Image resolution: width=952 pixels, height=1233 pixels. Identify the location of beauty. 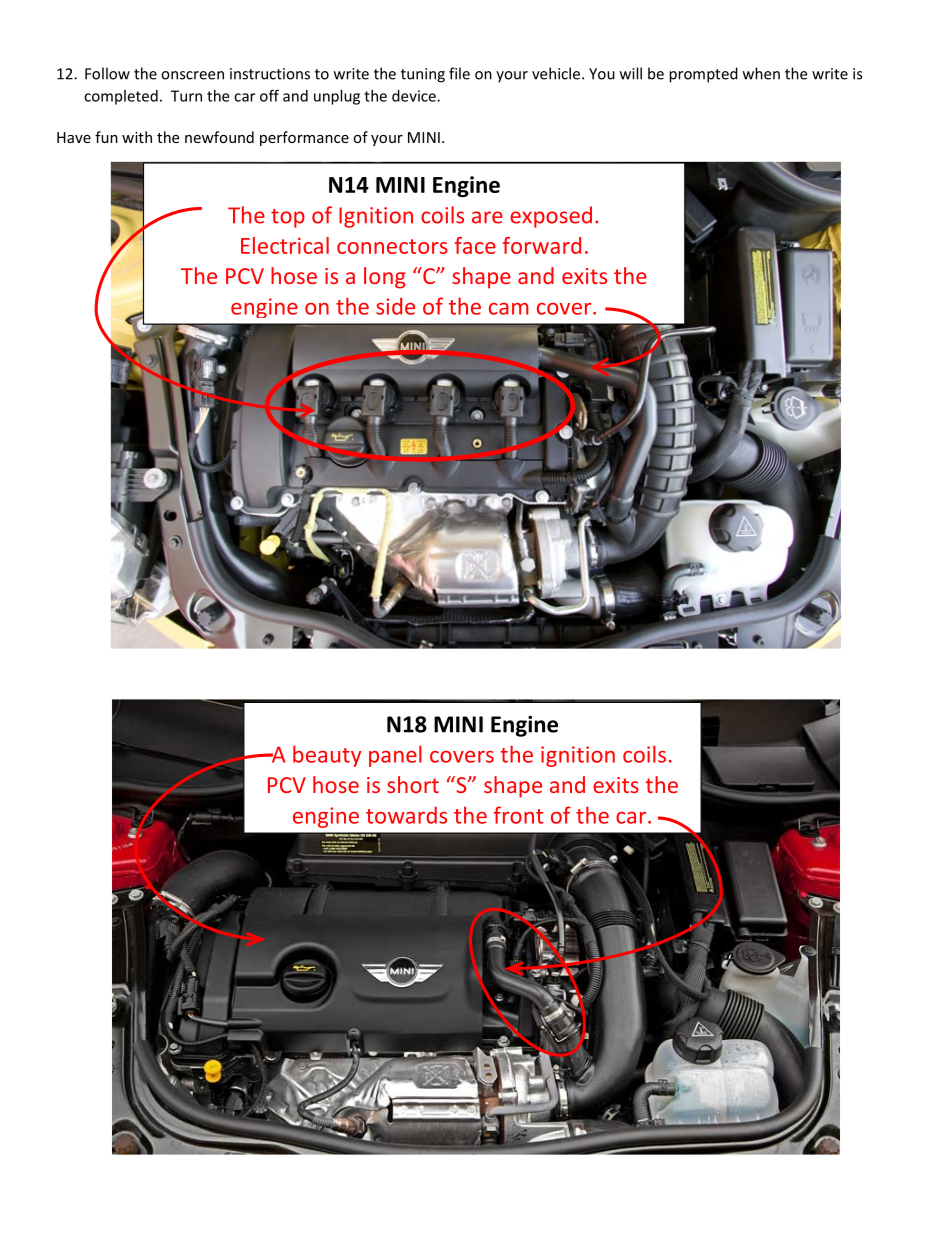
(327, 756).
